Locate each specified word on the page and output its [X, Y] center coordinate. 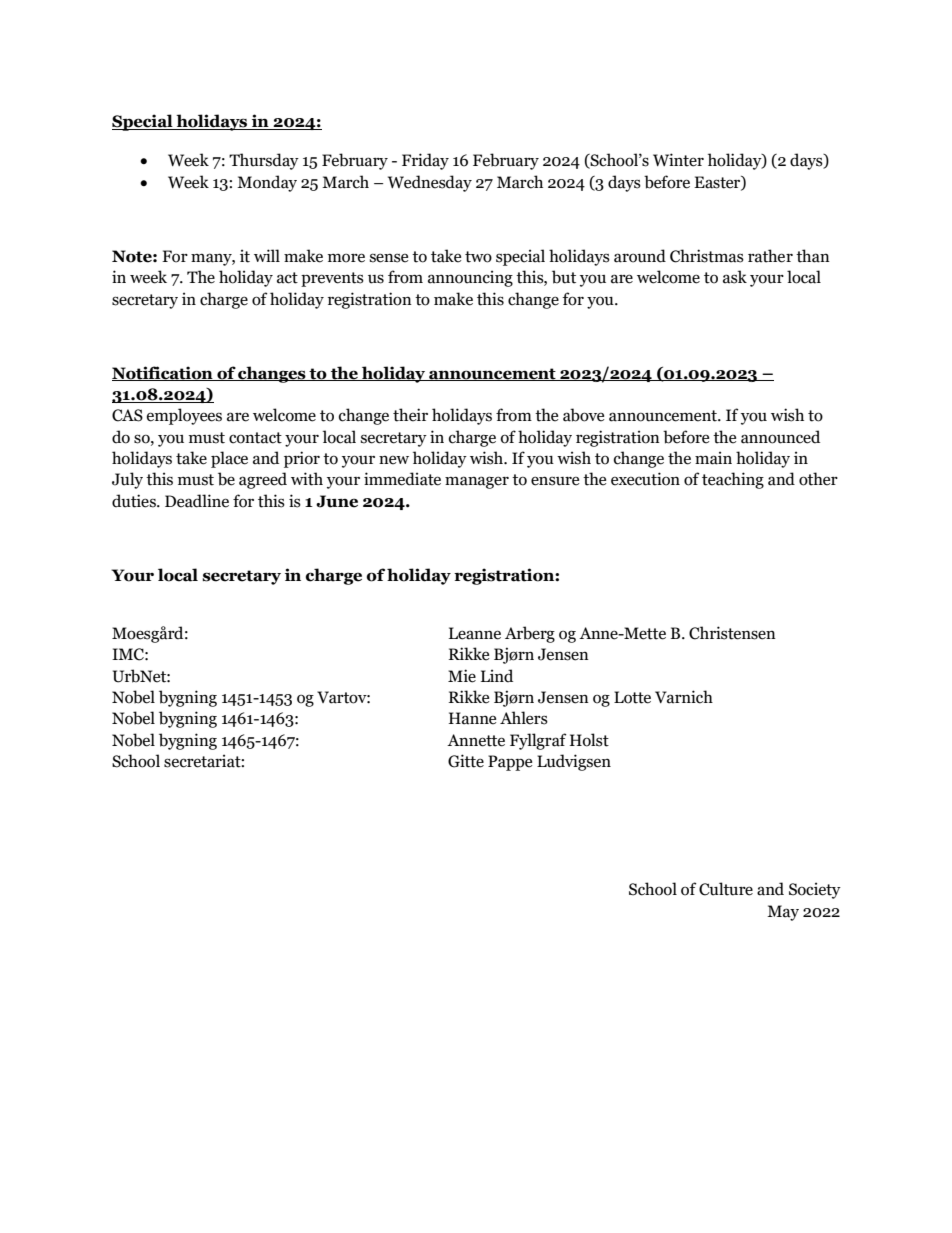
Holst [589, 740]
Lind [497, 676]
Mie [462, 676]
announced [780, 437]
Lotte [632, 697]
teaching [733, 480]
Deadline [197, 501]
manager [477, 482]
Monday [267, 183]
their [410, 415]
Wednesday [430, 183]
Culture [726, 889]
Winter [678, 160]
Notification [163, 373]
